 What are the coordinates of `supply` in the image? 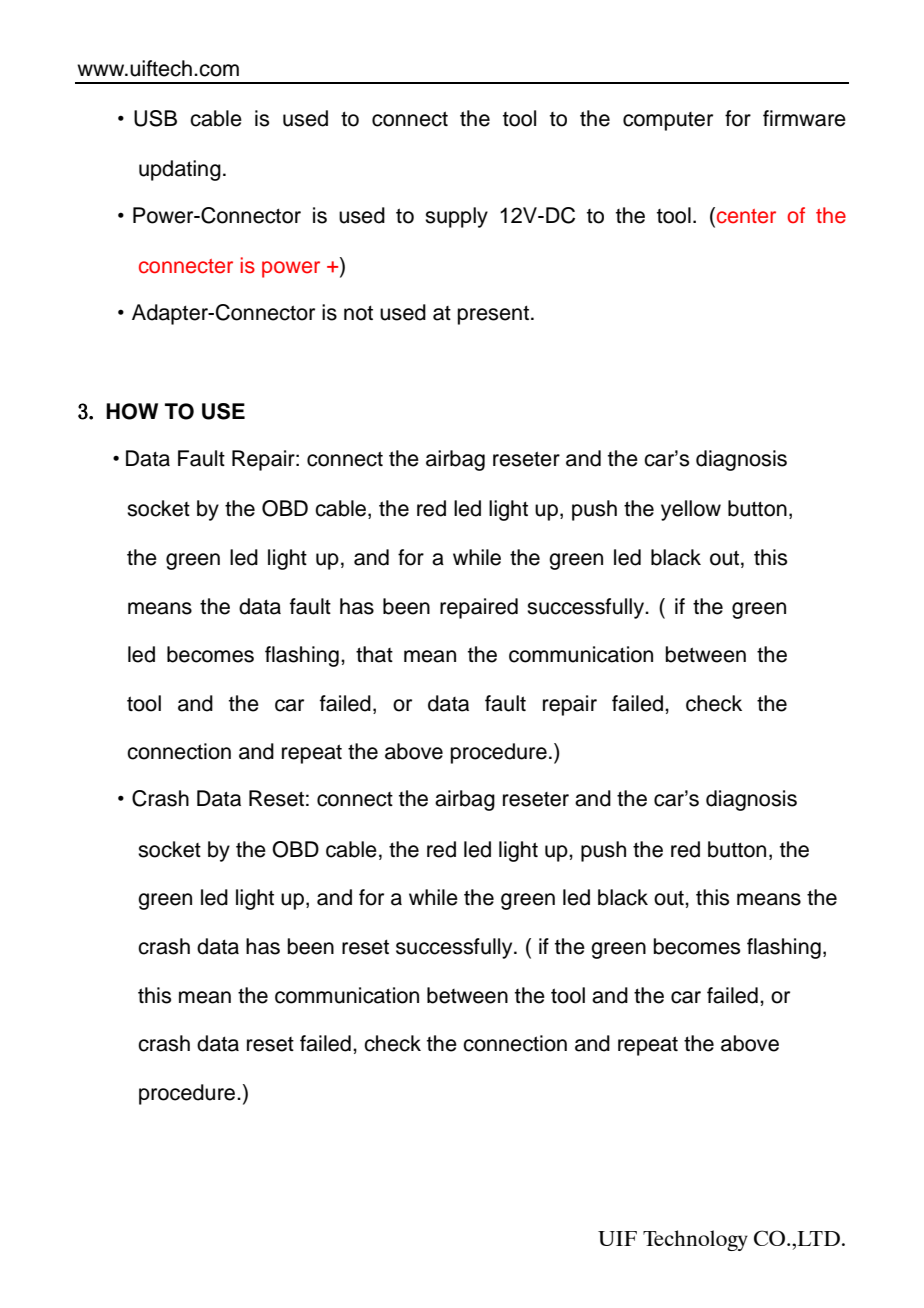 It's located at (456, 217).
